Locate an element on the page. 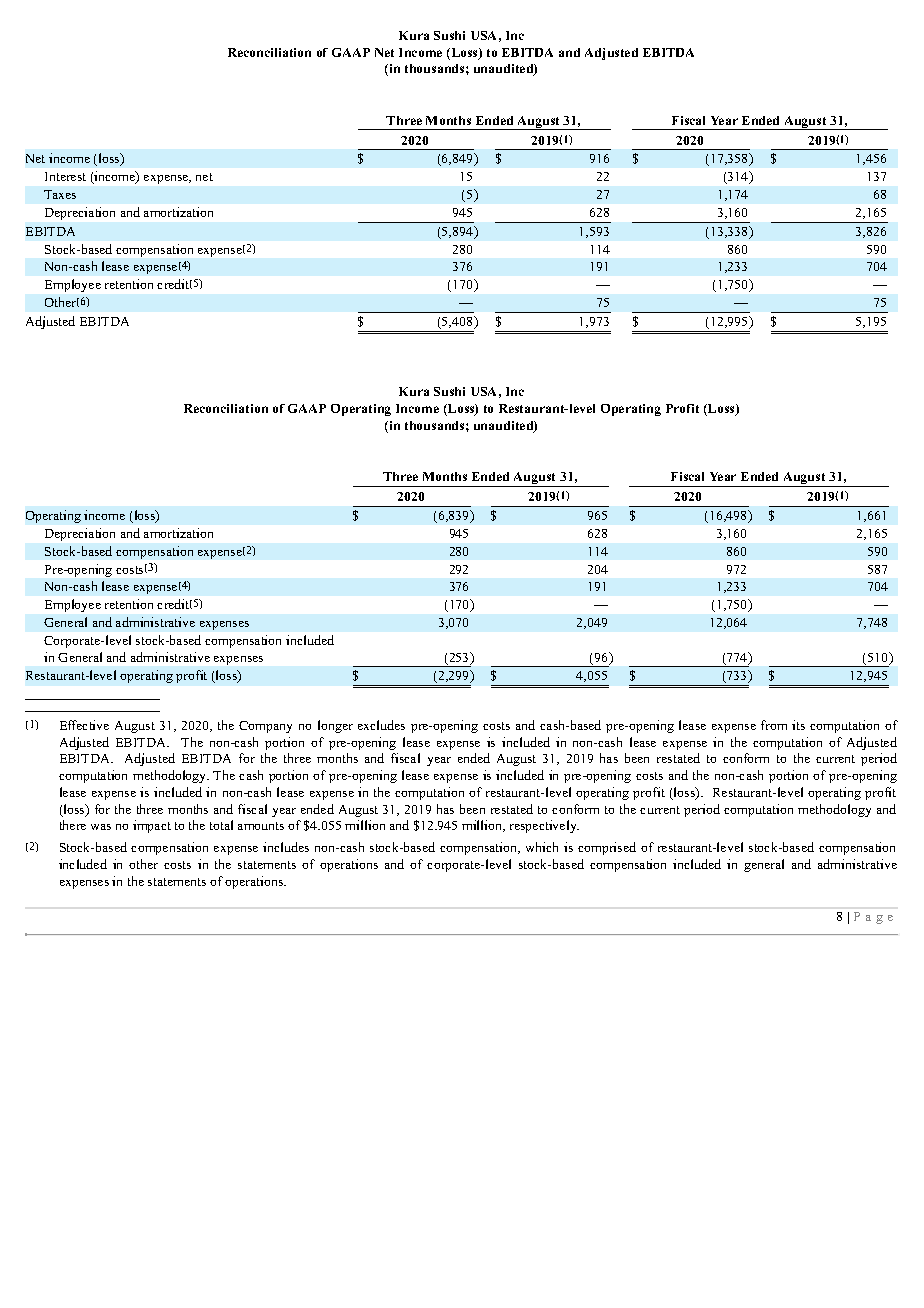  Effective is located at coordinates (84, 725).
